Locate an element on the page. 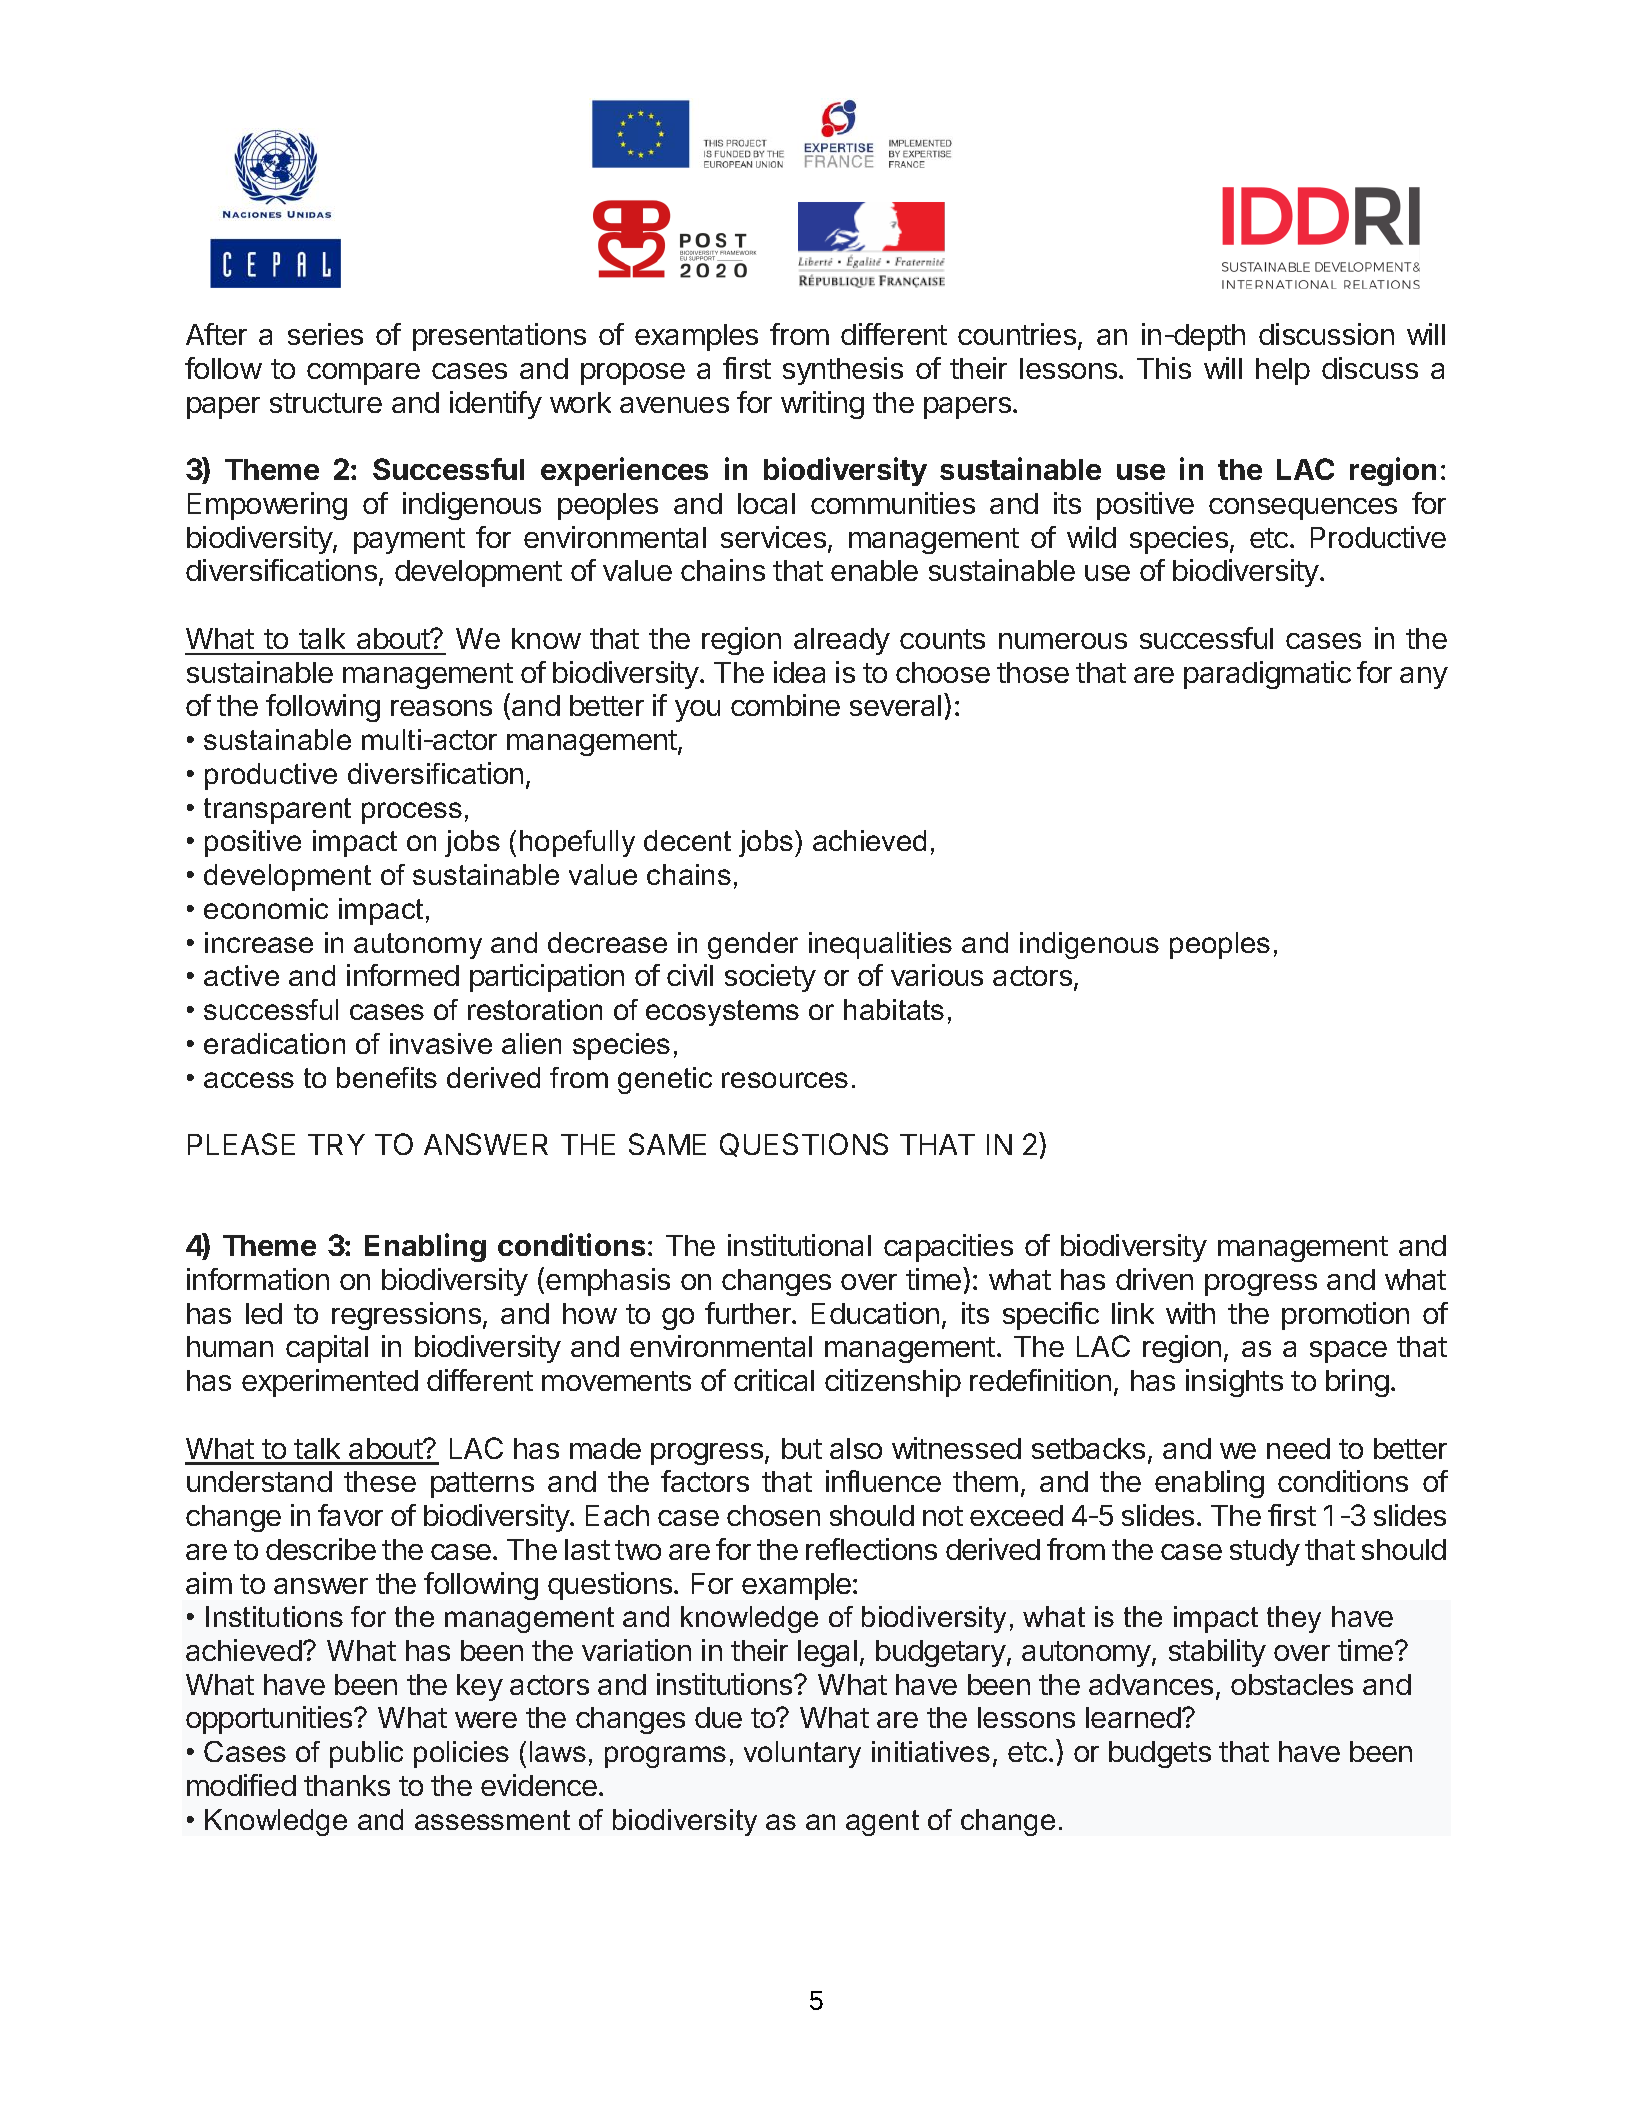 The width and height of the page is (1632, 2112). need is located at coordinates (1298, 1448).
